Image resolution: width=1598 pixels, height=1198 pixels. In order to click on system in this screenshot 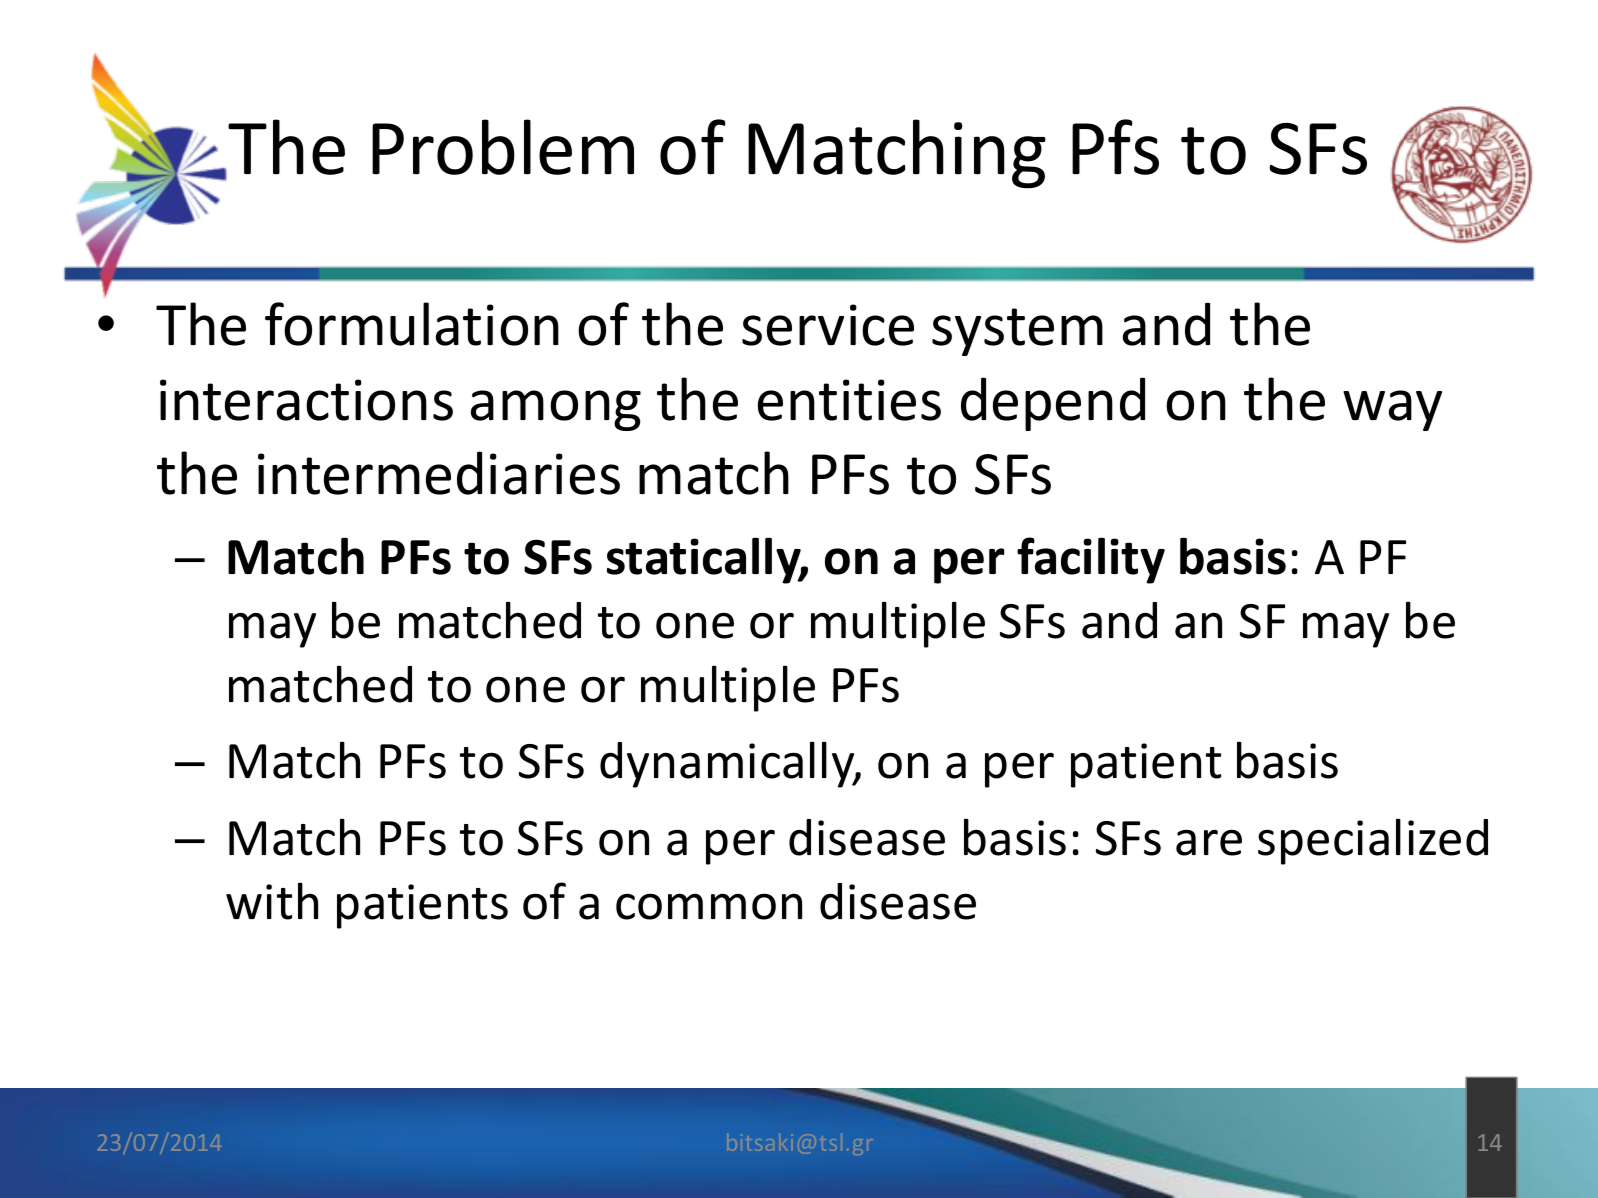, I will do `click(1017, 332)`.
